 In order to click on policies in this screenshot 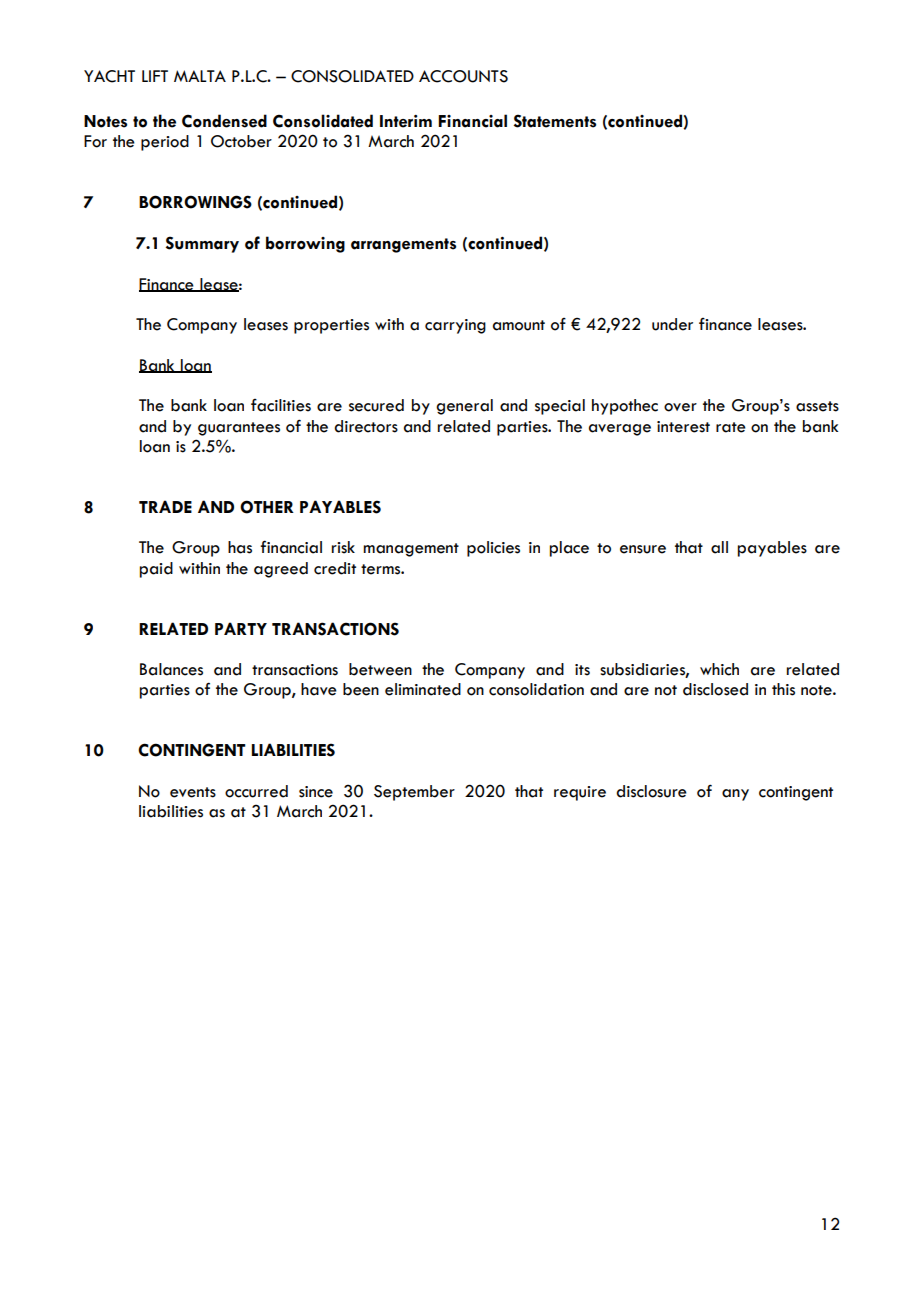, I will do `click(493, 549)`.
